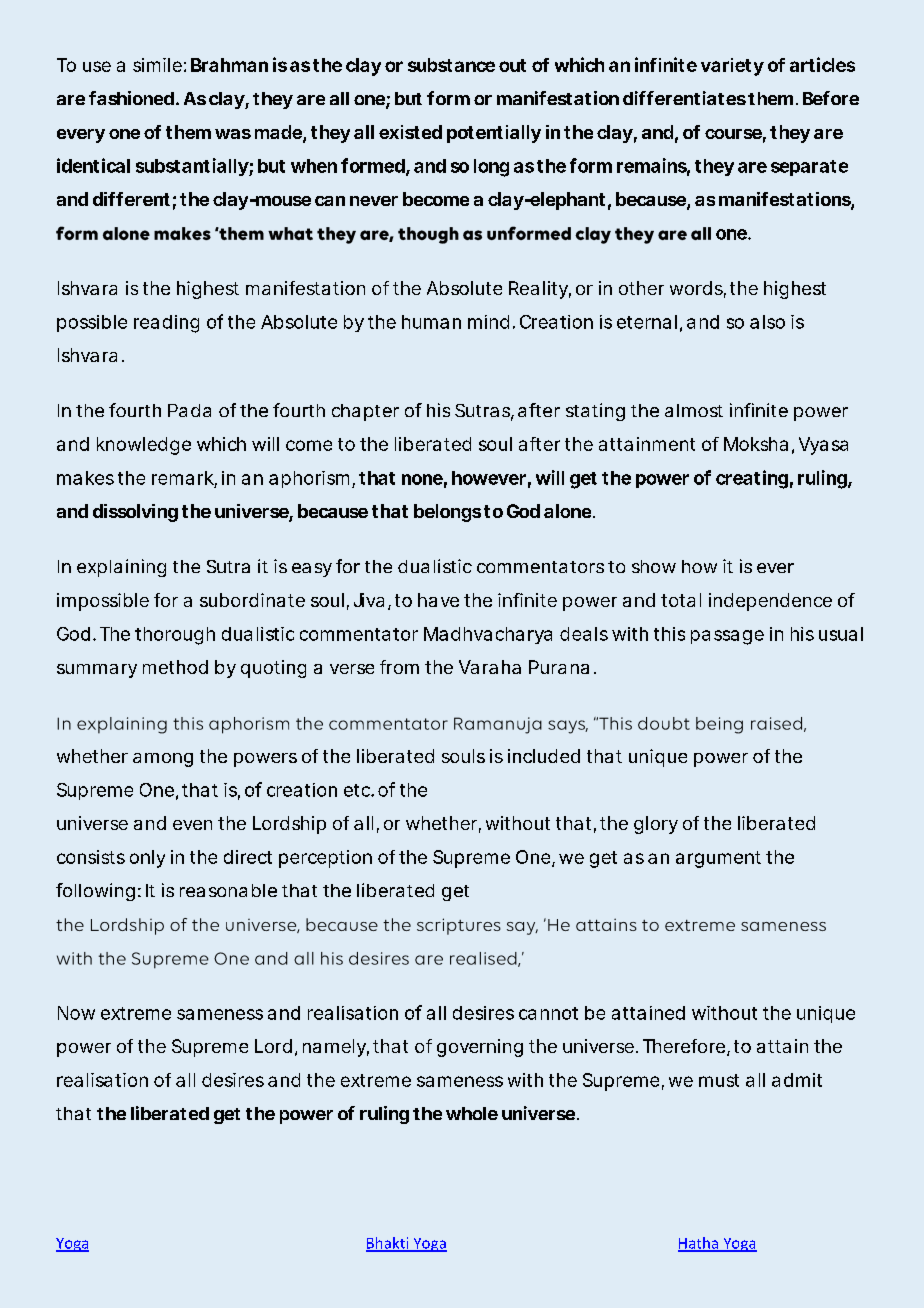  Describe the element at coordinates (727, 637) in the page. I see `passage` at that location.
